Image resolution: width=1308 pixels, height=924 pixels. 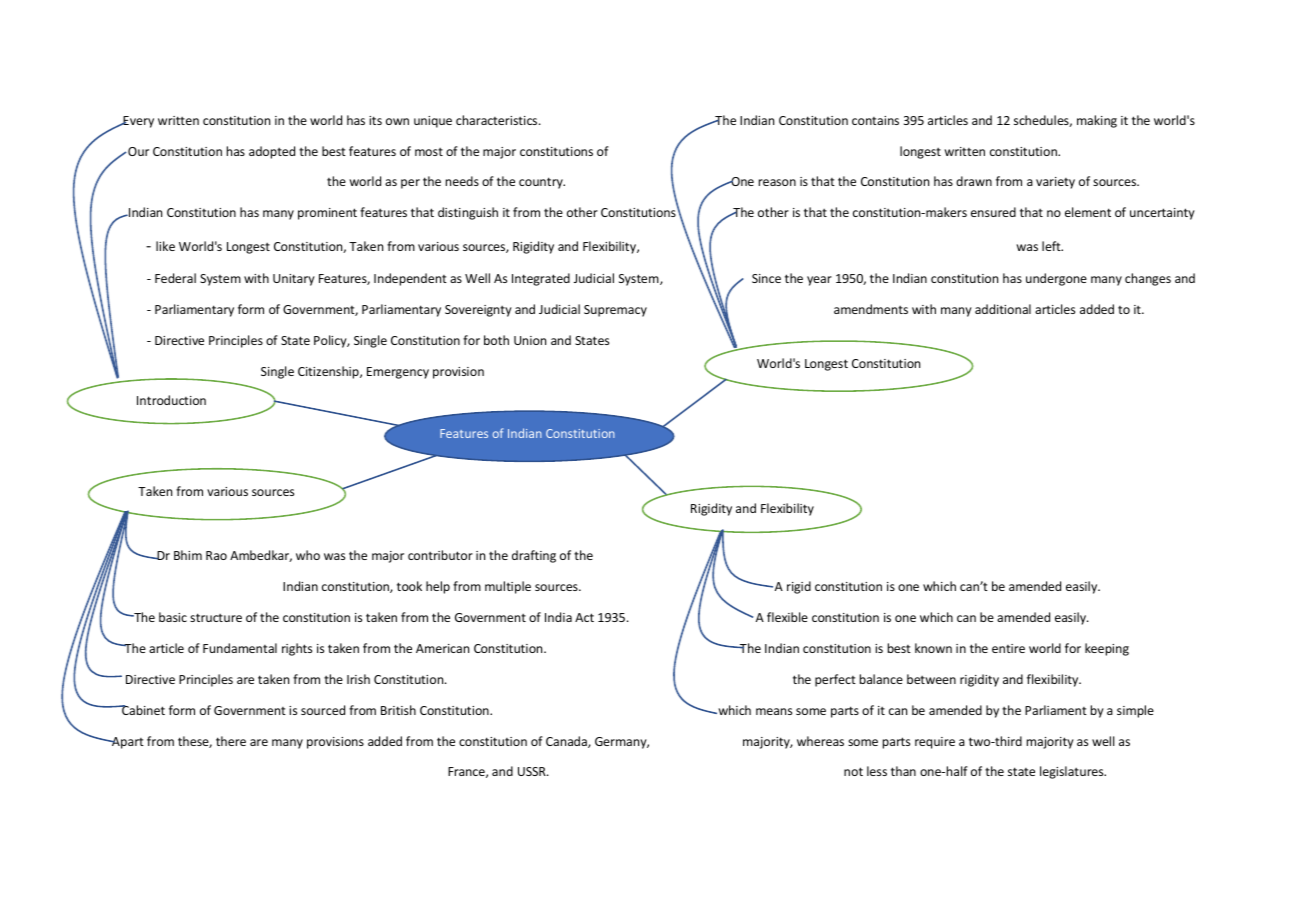 What do you see at coordinates (1003, 309) in the page?
I see `additional` at bounding box center [1003, 309].
